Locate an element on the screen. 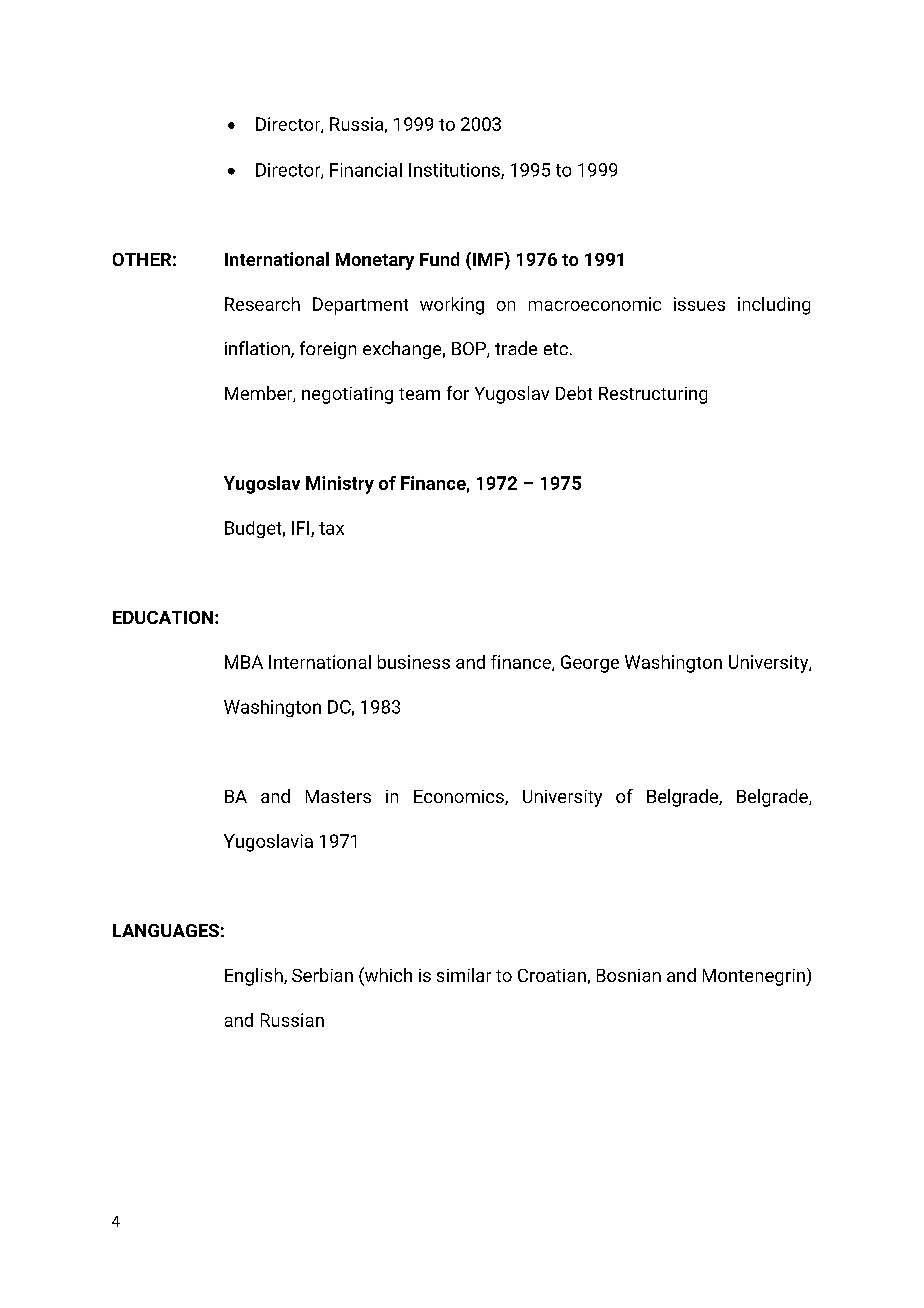 The height and width of the screenshot is (1308, 924). English is located at coordinates (255, 977).
